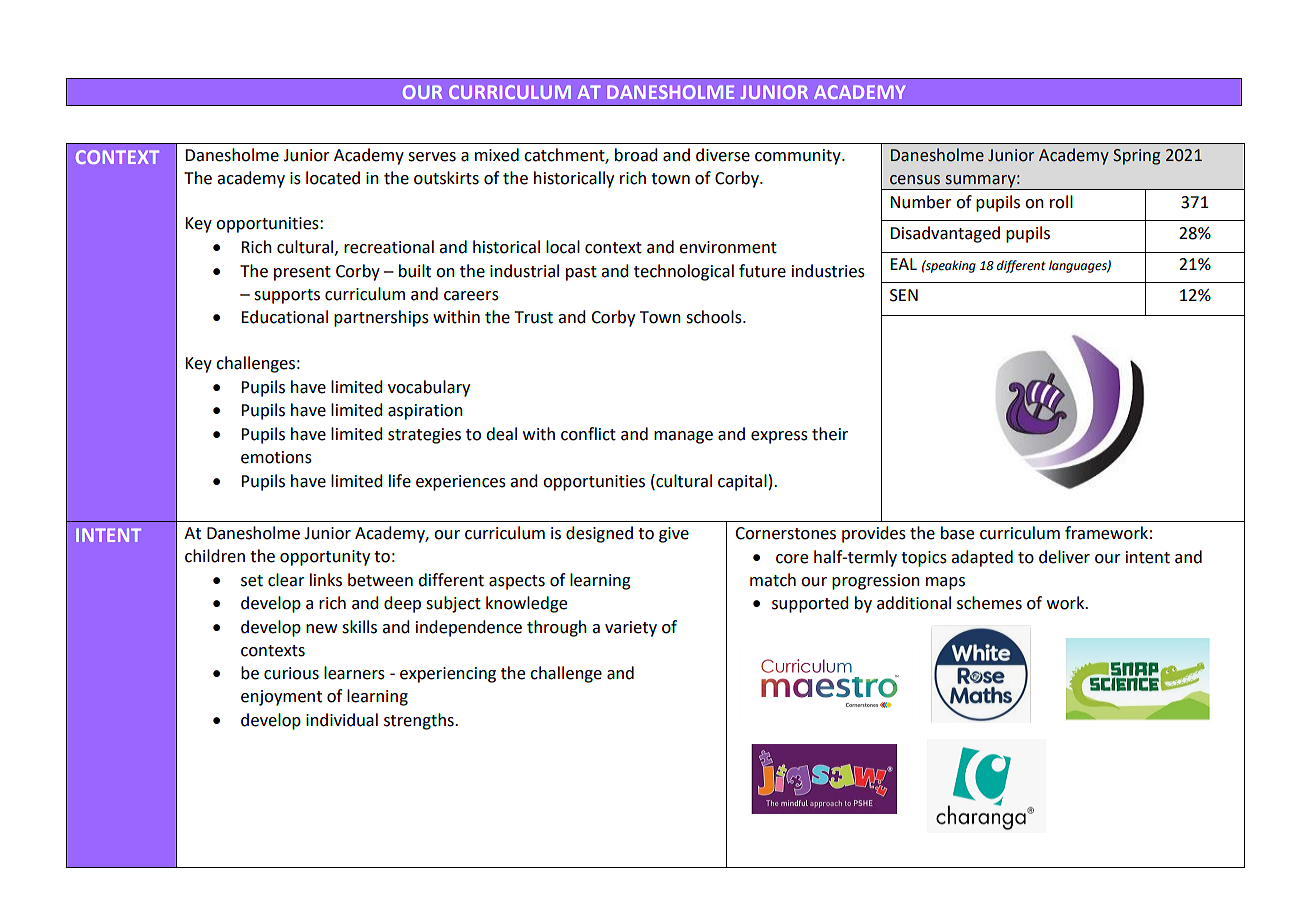  Describe the element at coordinates (683, 437) in the document. I see `manage` at that location.
